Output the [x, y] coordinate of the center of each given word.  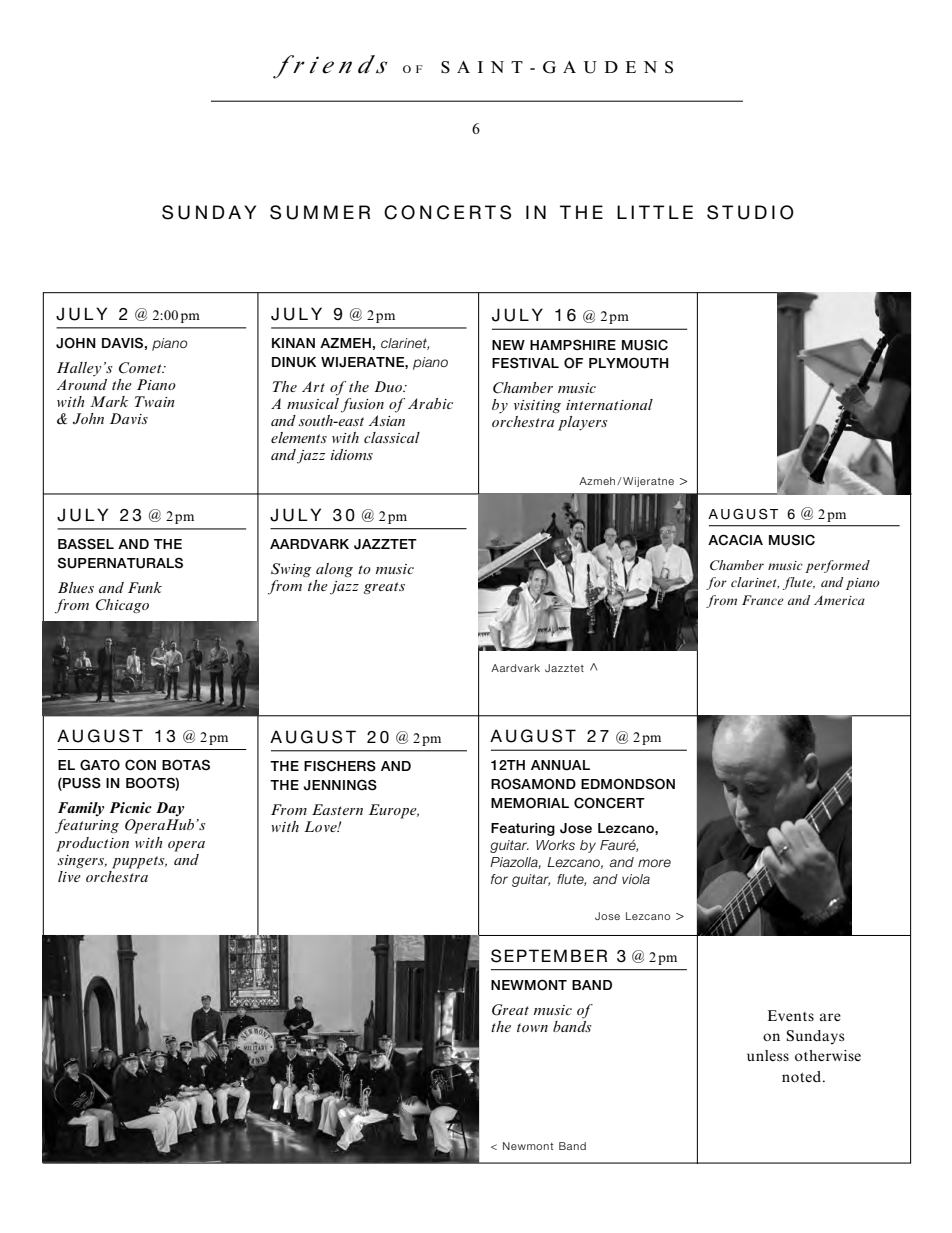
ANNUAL [560, 765]
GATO [100, 765]
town [532, 1027]
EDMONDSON [628, 784]
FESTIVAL [525, 363]
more [654, 863]
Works [555, 845]
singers [82, 861]
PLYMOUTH [629, 363]
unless [768, 1055]
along [334, 570]
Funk [145, 587]
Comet [141, 368]
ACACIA [735, 540]
